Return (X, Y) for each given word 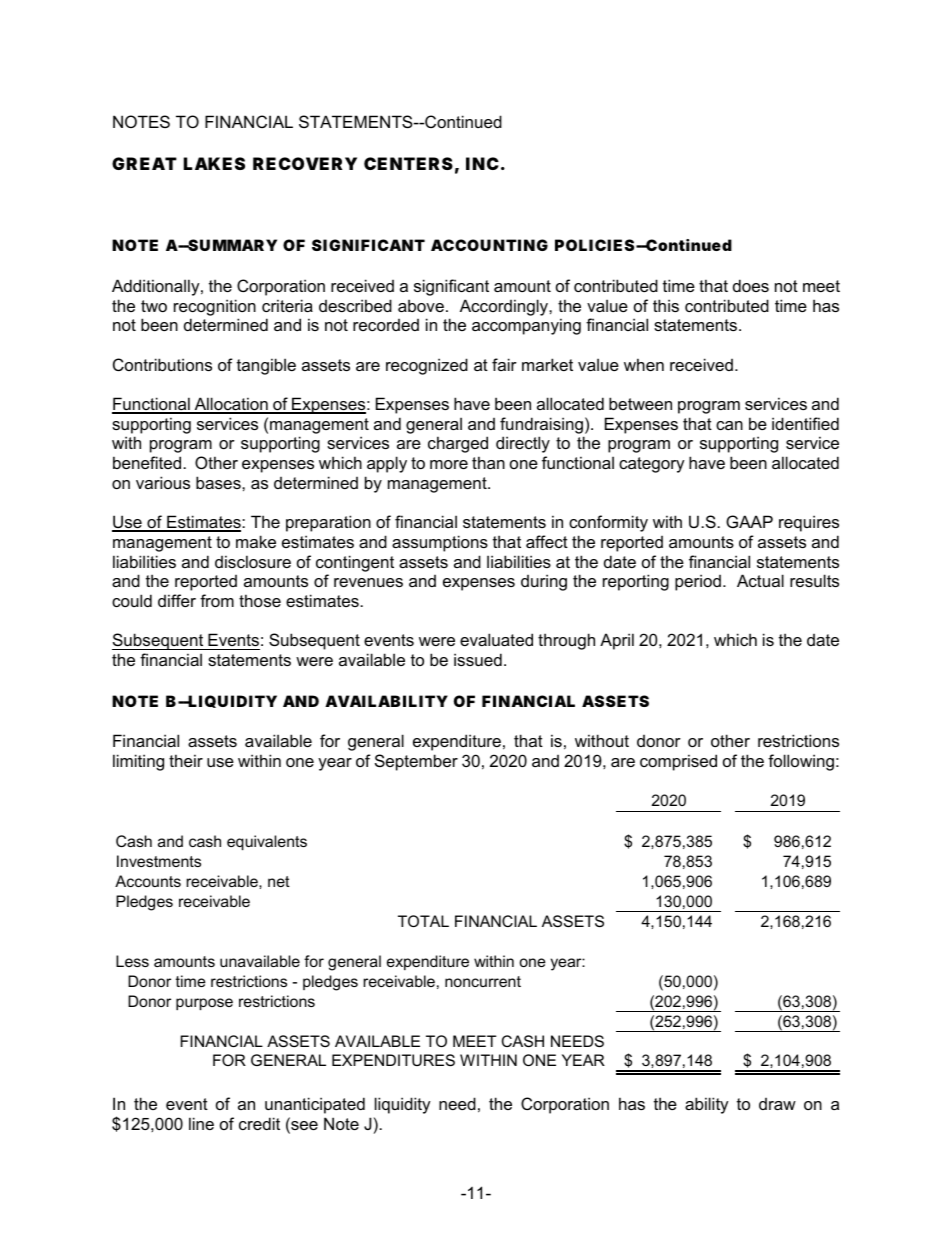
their (186, 760)
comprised (678, 762)
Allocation (231, 405)
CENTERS (408, 163)
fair (504, 364)
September (416, 762)
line (201, 1123)
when (644, 364)
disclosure (253, 561)
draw (777, 1104)
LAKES (214, 163)
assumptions (440, 543)
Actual (760, 580)
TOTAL (423, 921)
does (751, 285)
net (279, 881)
